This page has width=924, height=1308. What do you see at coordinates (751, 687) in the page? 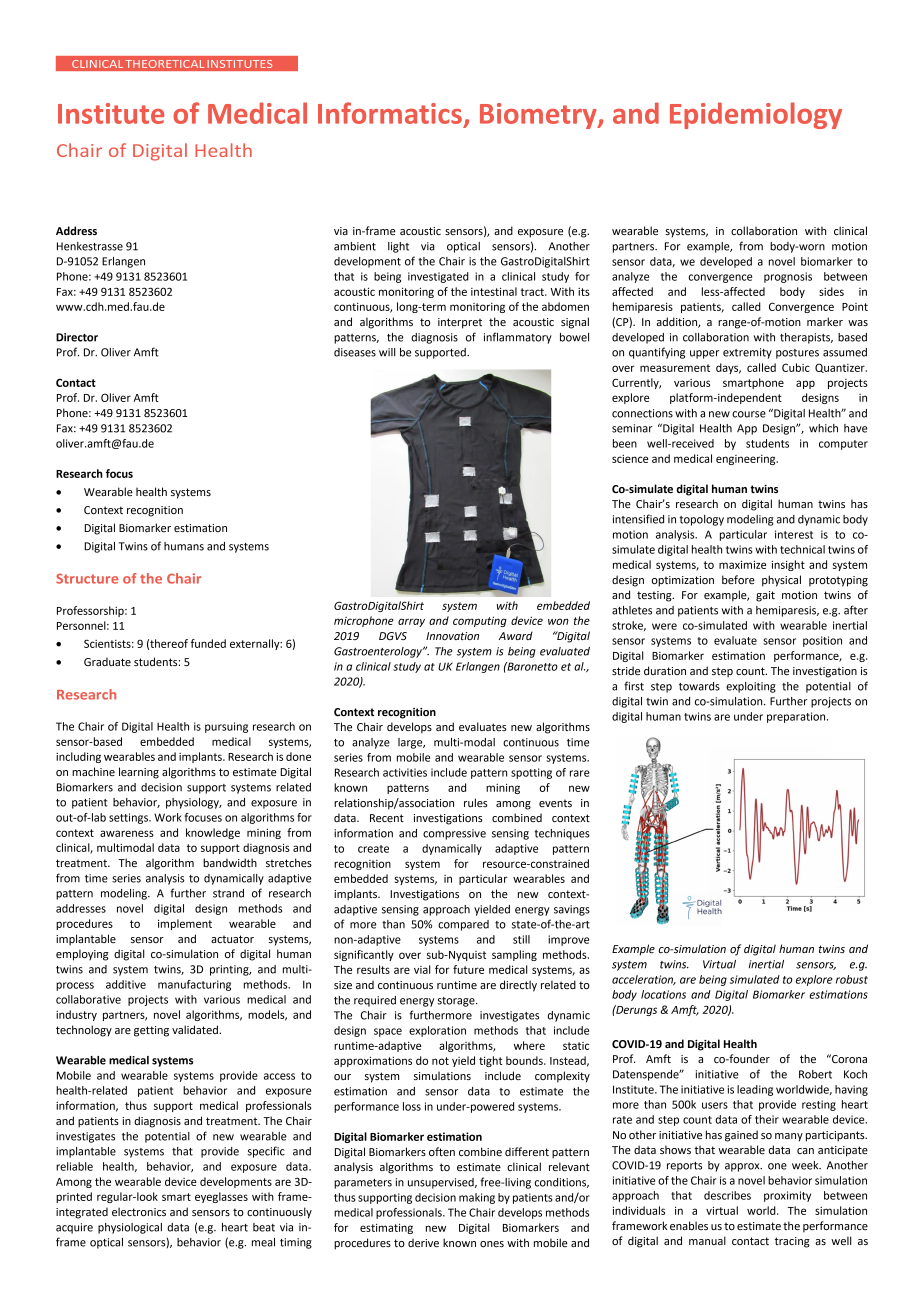
I see `exploiting` at bounding box center [751, 687].
